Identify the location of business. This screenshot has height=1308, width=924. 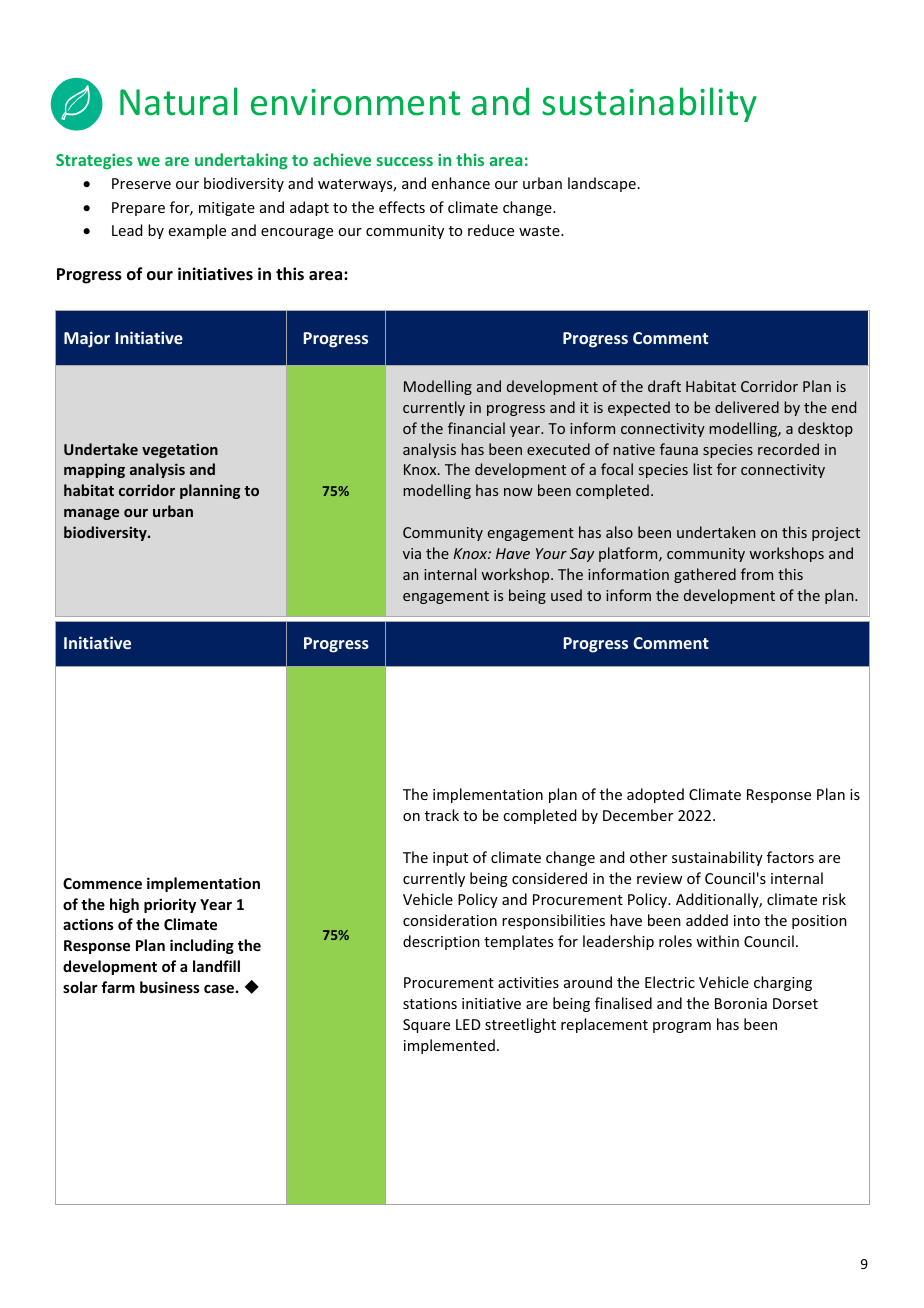
(170, 987).
